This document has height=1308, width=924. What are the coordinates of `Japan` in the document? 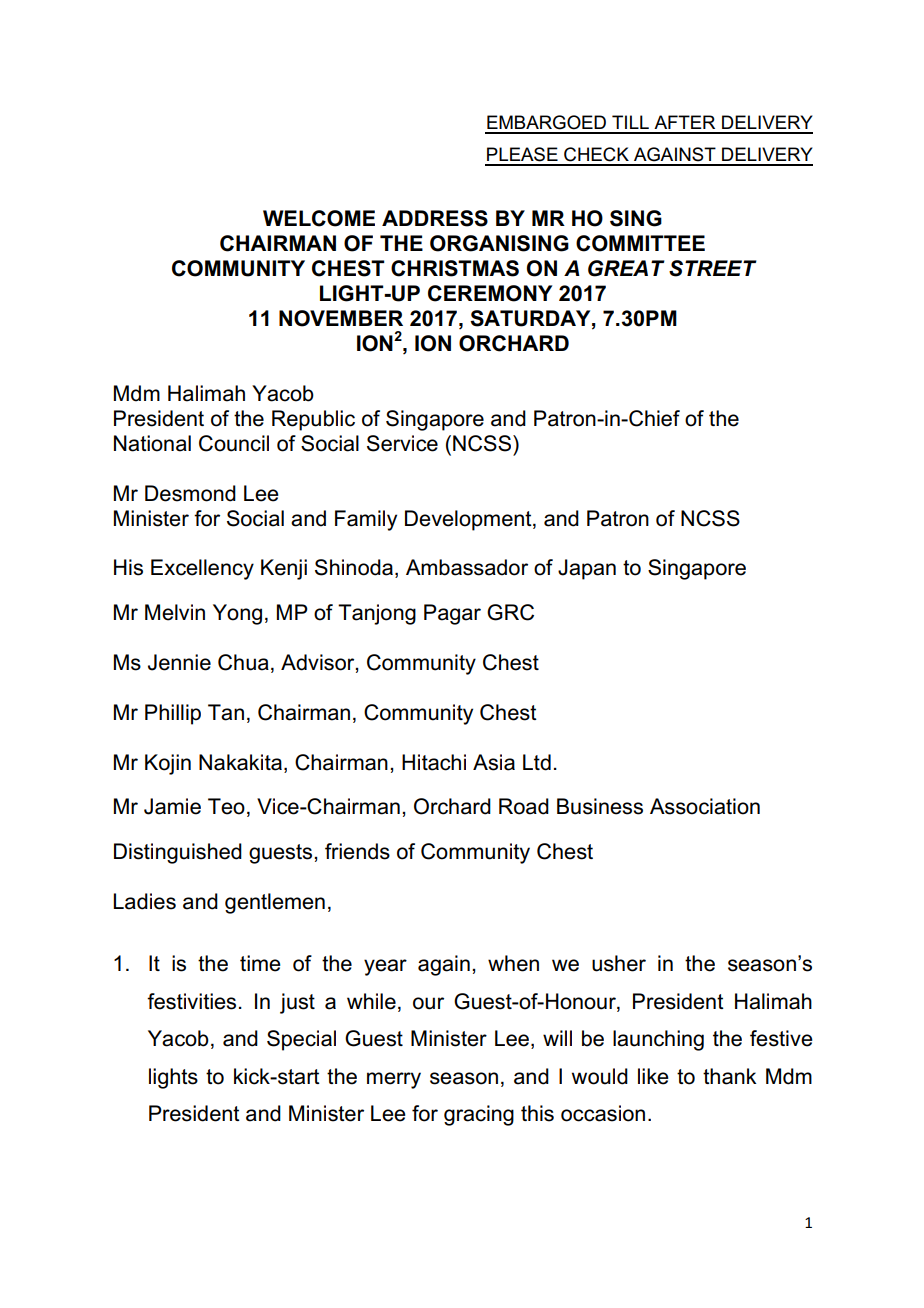 It's located at (587, 569).
